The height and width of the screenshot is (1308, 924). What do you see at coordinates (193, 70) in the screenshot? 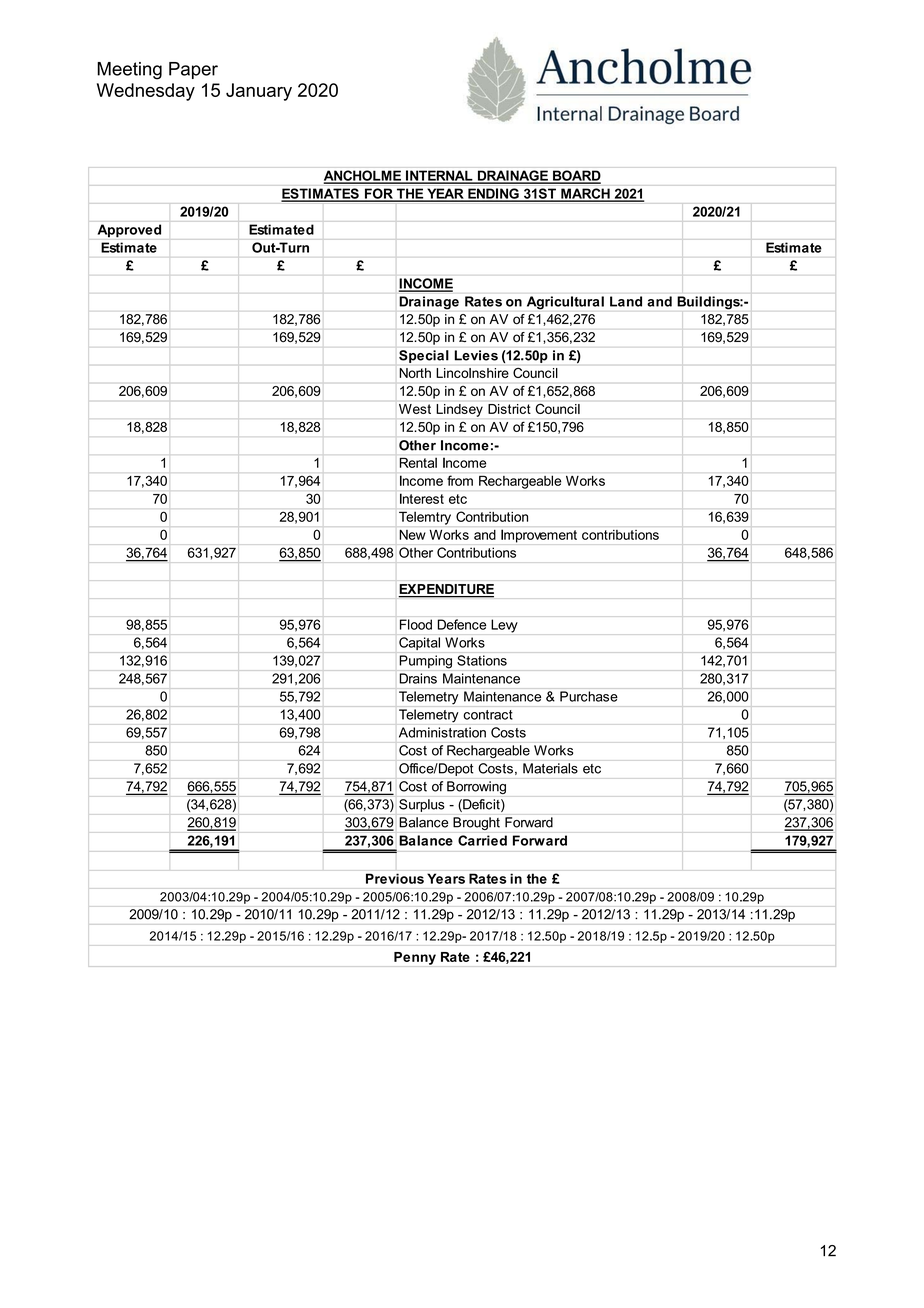
I see `Paper` at bounding box center [193, 70].
